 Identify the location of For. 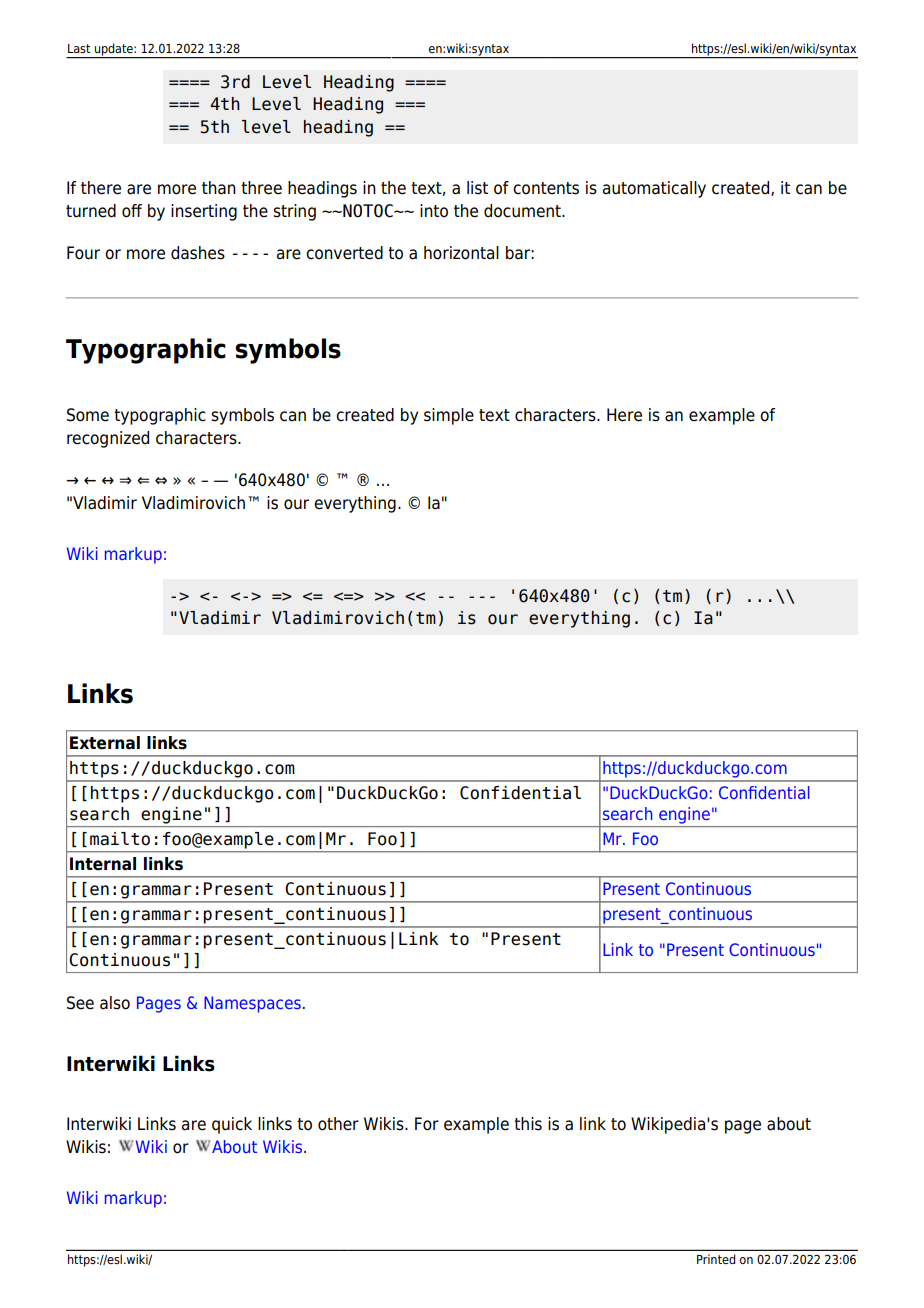
(427, 1124).
